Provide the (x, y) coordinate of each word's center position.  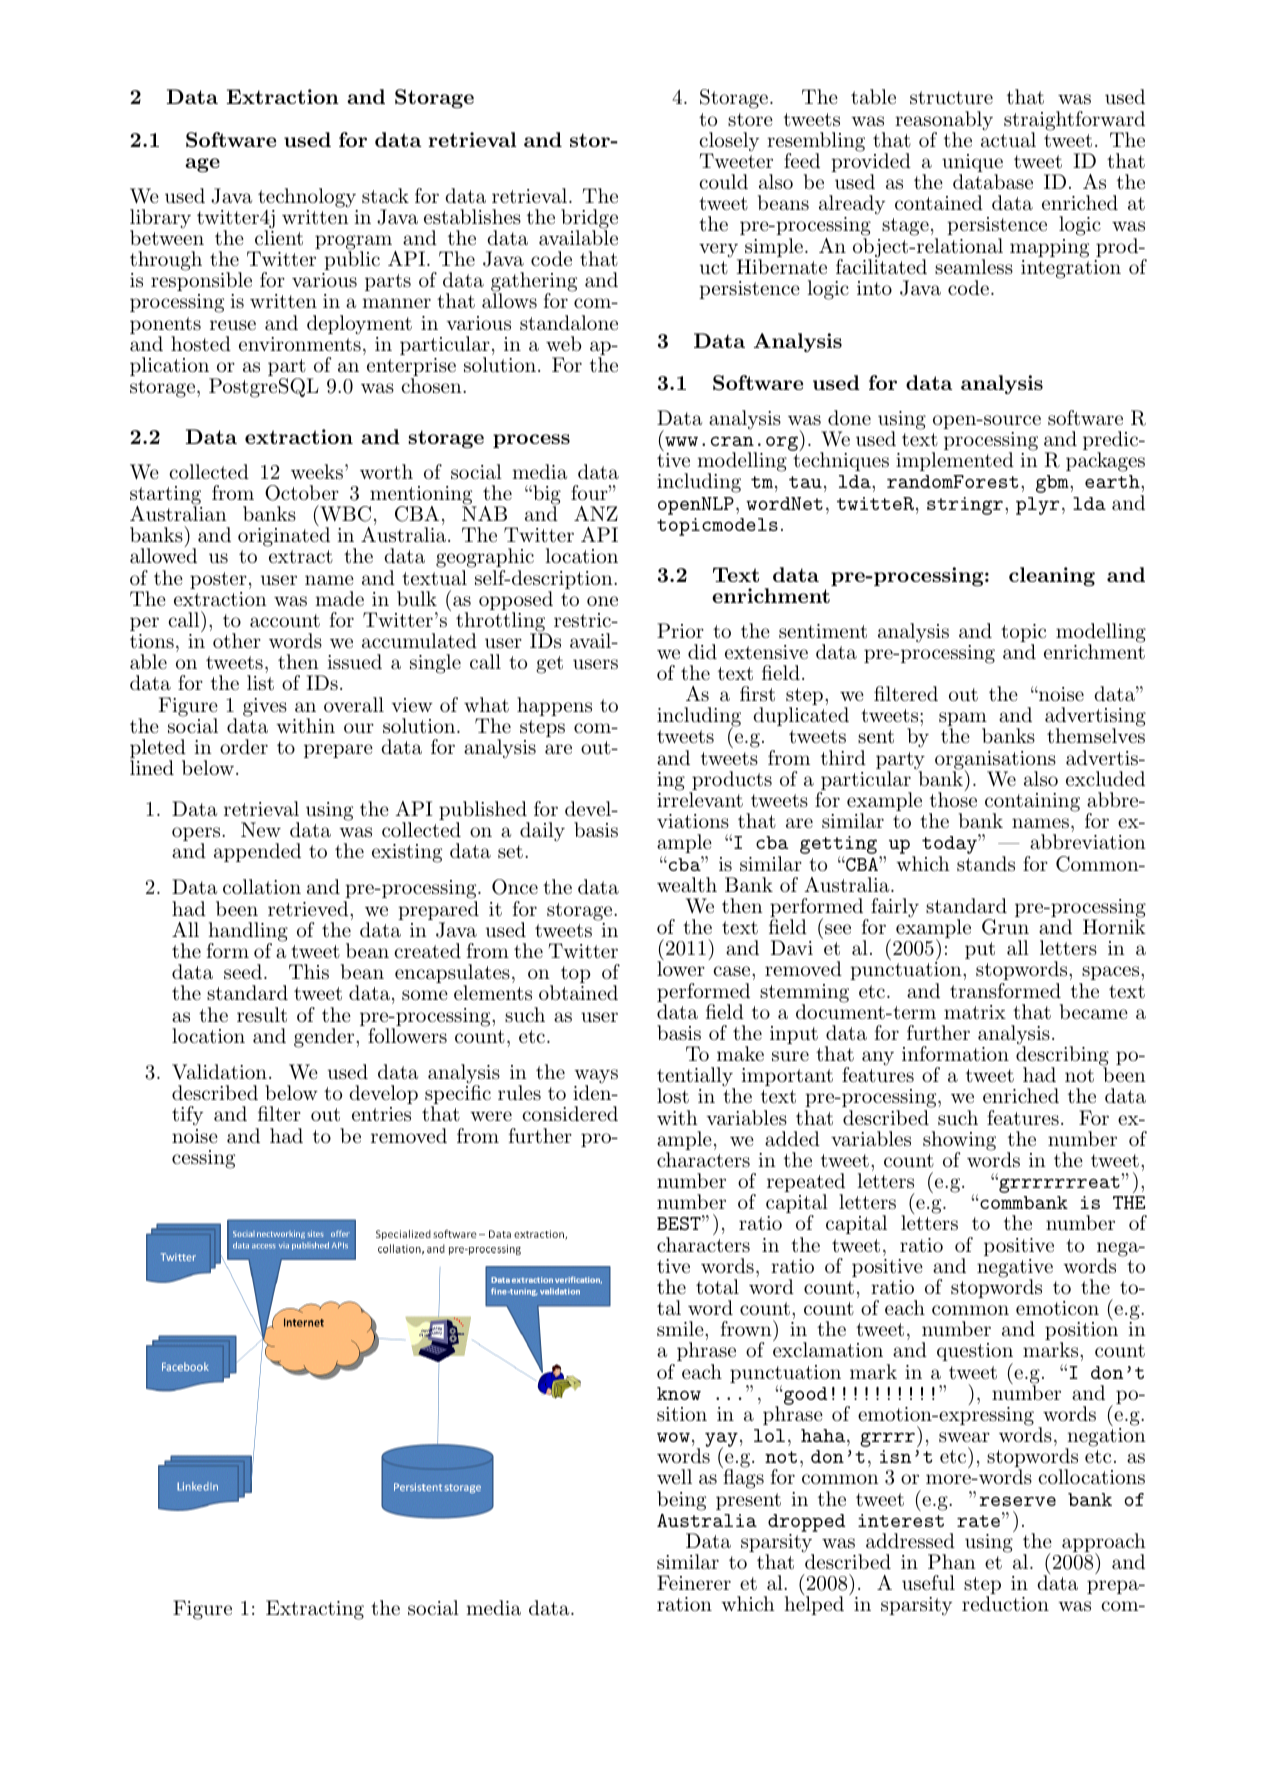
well (674, 1476)
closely (729, 143)
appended (257, 852)
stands (986, 864)
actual (1008, 139)
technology (307, 198)
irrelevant (700, 798)
